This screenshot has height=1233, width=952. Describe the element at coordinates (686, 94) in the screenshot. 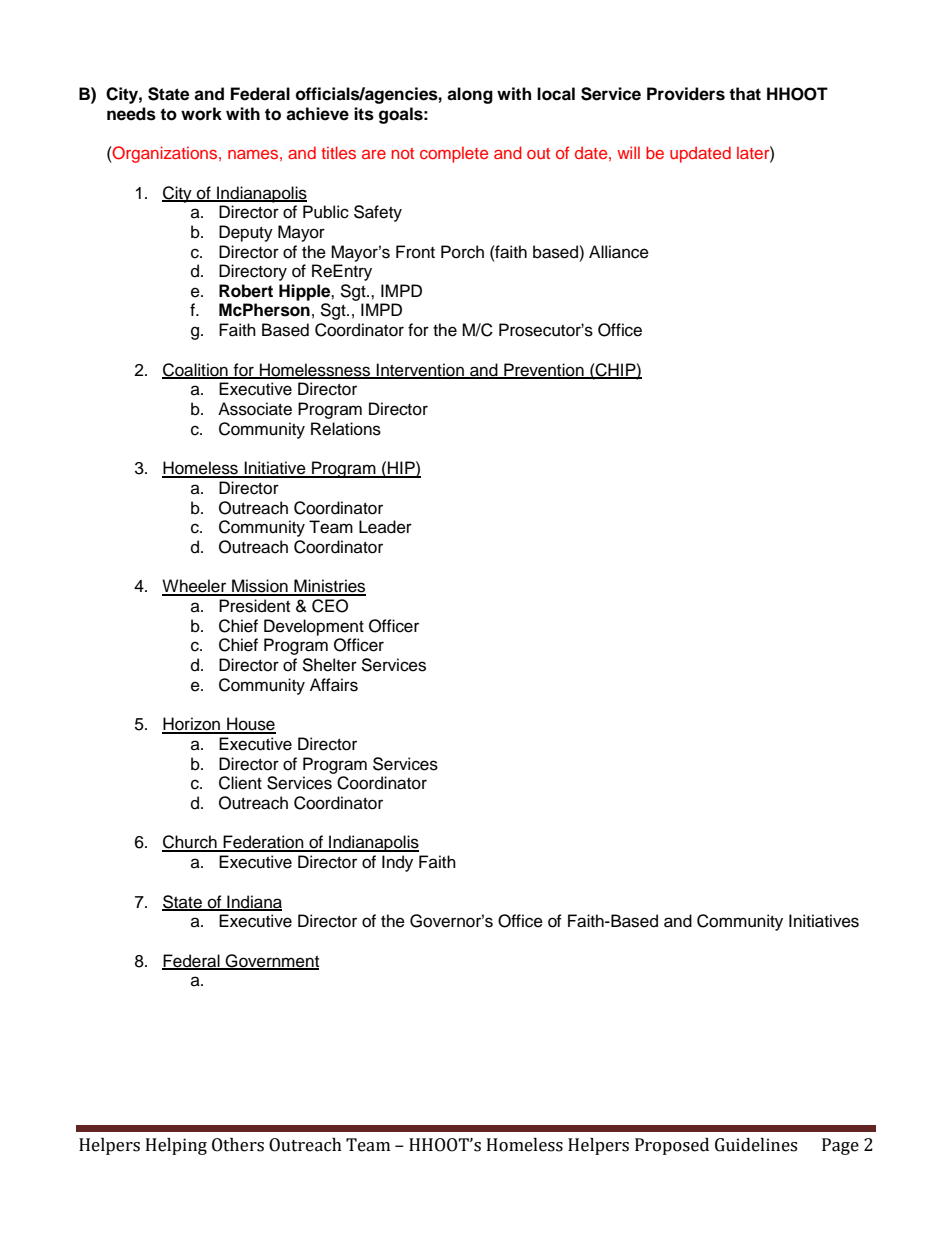

I see `Providers` at that location.
